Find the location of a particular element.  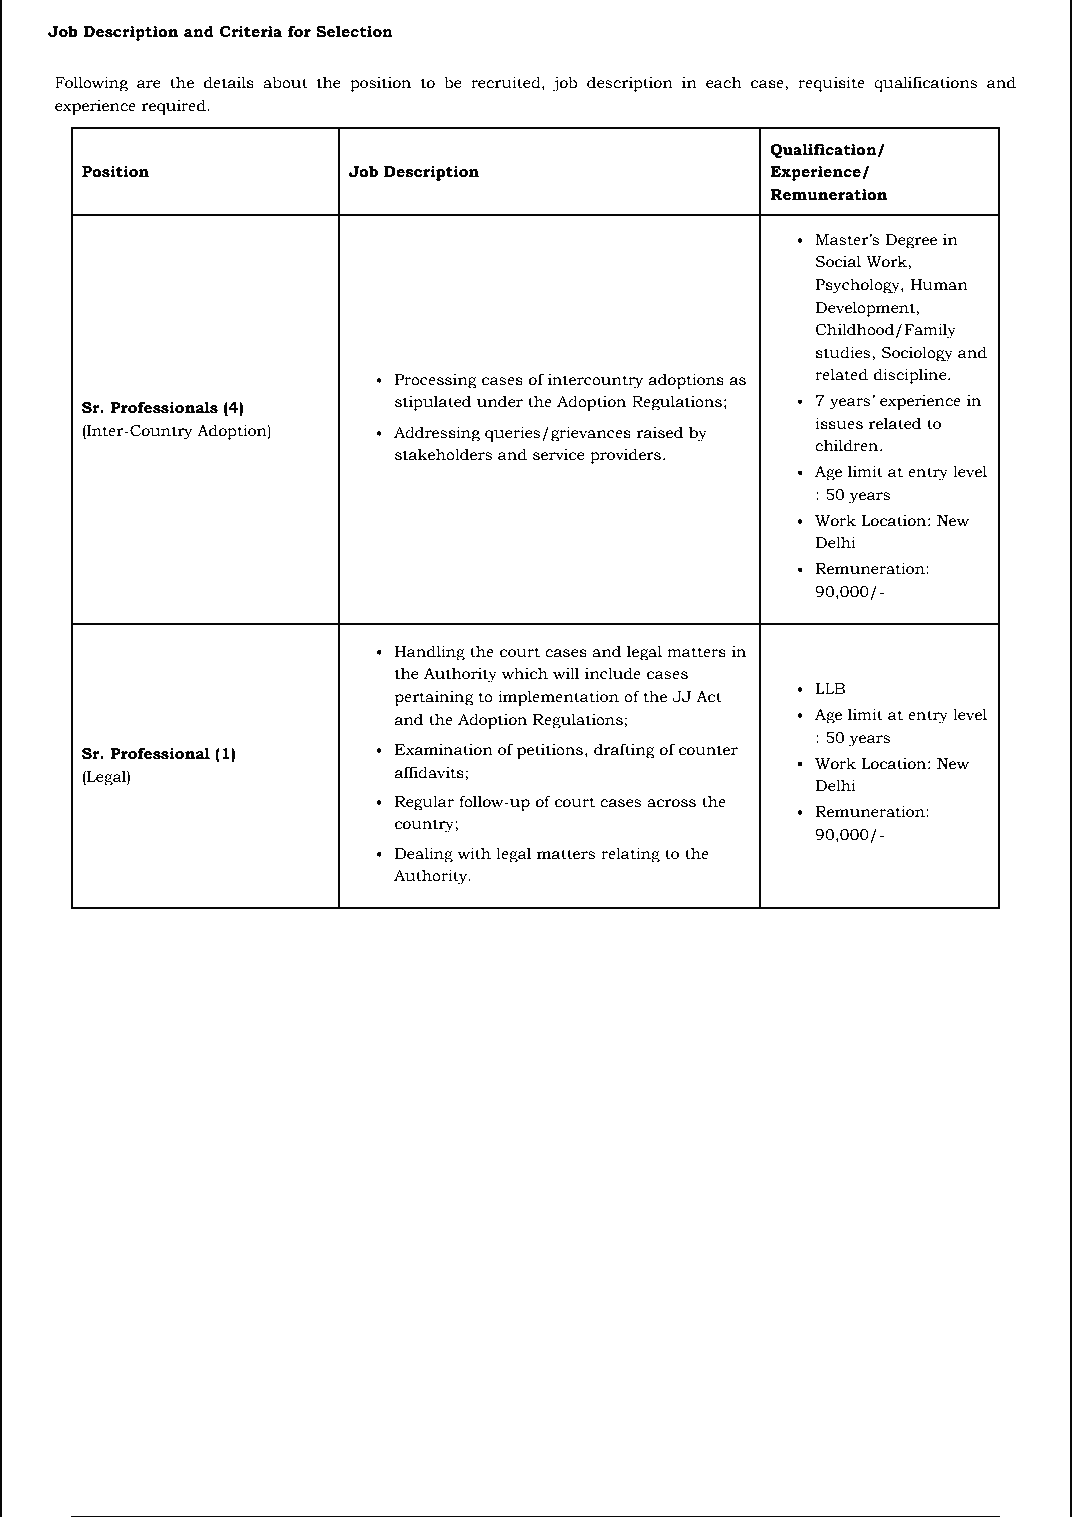

with is located at coordinates (474, 853).
